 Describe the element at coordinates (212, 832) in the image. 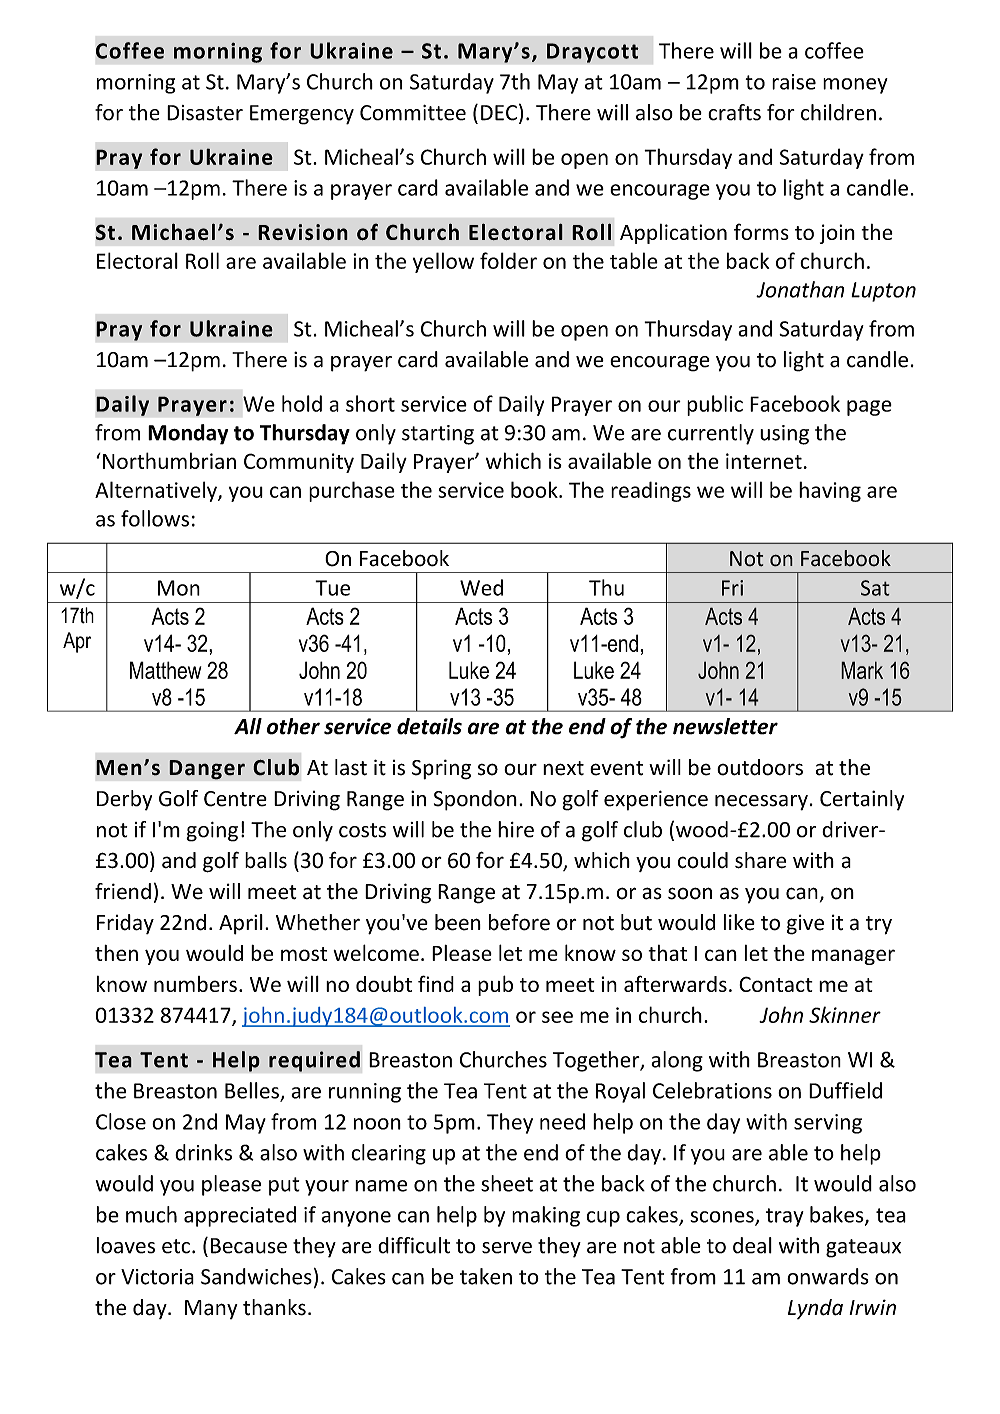

I see `going` at that location.
